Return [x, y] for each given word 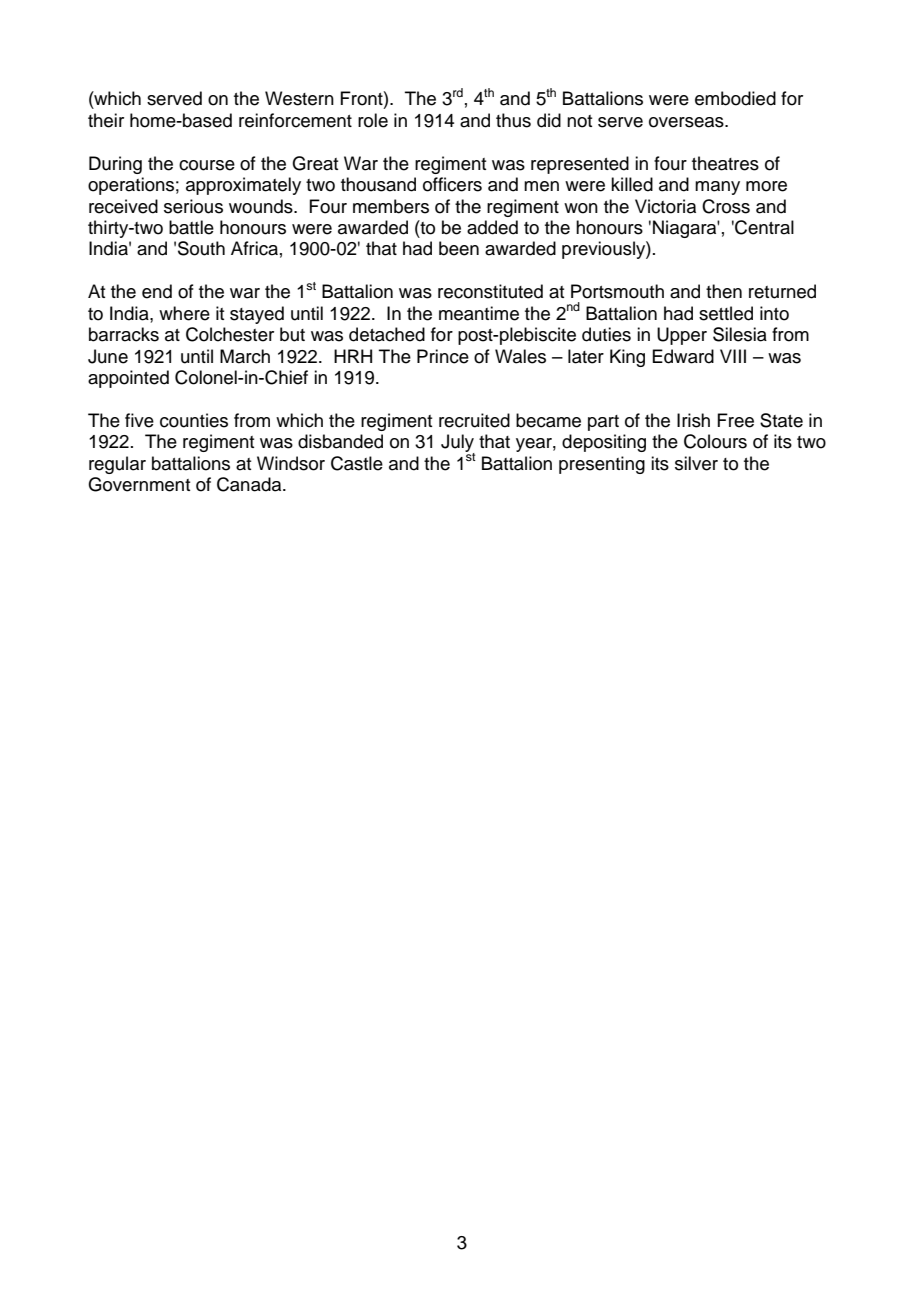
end [157, 291]
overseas [687, 122]
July [458, 444]
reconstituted [490, 291]
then [724, 291]
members [391, 206]
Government [139, 484]
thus [513, 120]
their [106, 120]
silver [696, 463]
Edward [683, 356]
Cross [726, 206]
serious [193, 206]
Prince [443, 356]
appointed [128, 379]
